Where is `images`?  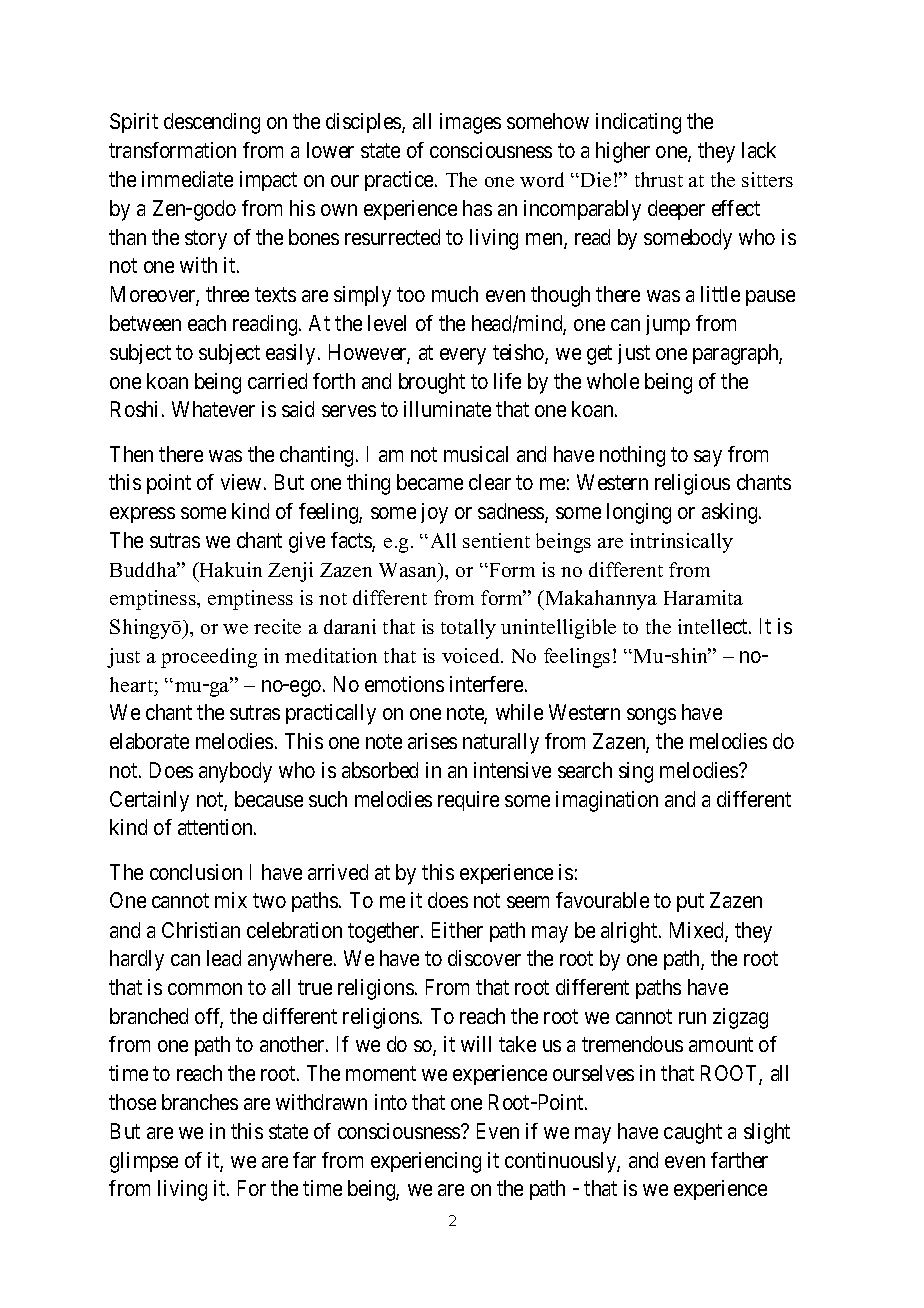
images is located at coordinates (470, 123).
